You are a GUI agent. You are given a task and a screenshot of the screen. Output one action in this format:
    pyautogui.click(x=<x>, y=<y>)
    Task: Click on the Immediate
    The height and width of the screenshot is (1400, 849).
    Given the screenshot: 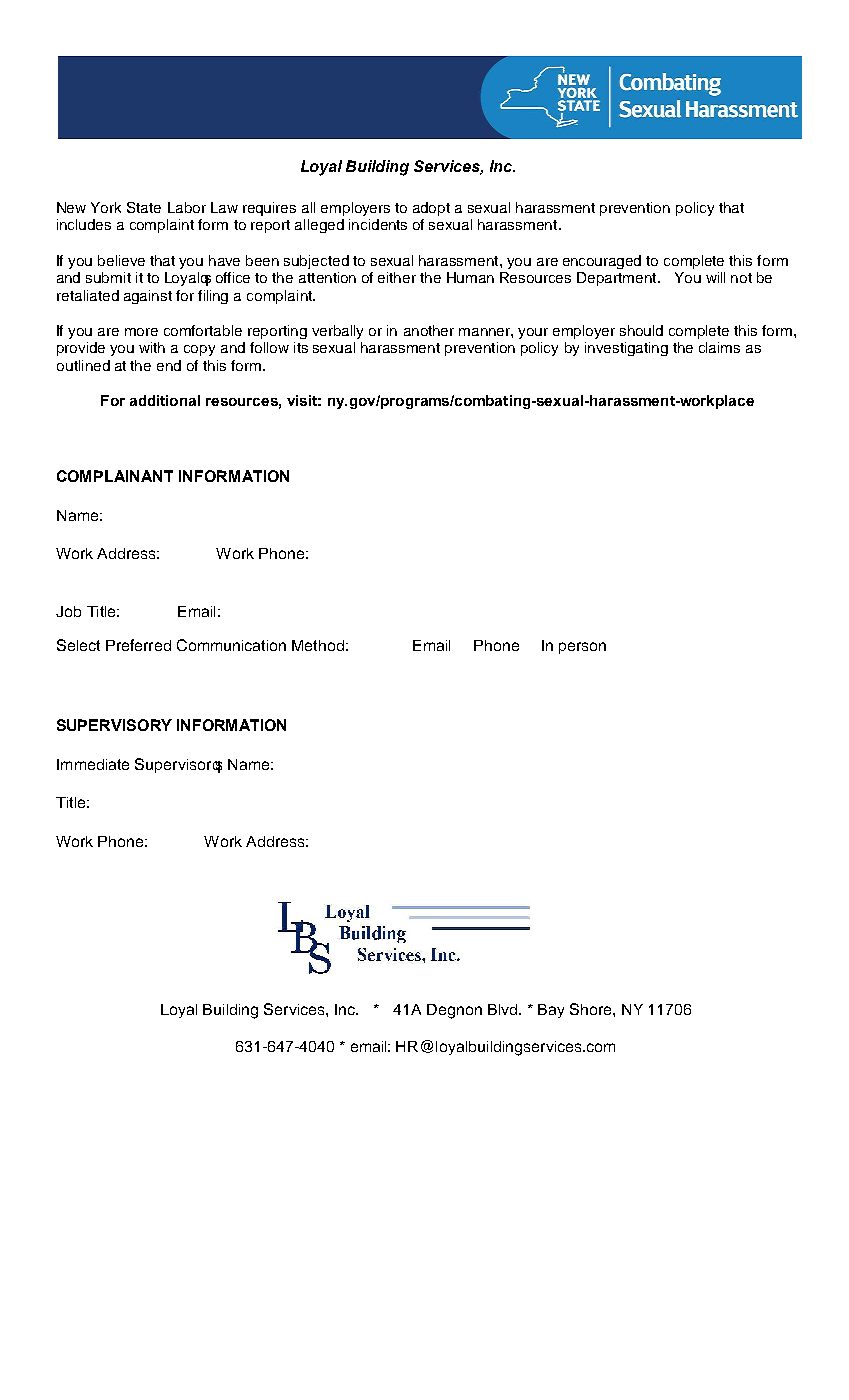 What is the action you would take?
    pyautogui.click(x=93, y=764)
